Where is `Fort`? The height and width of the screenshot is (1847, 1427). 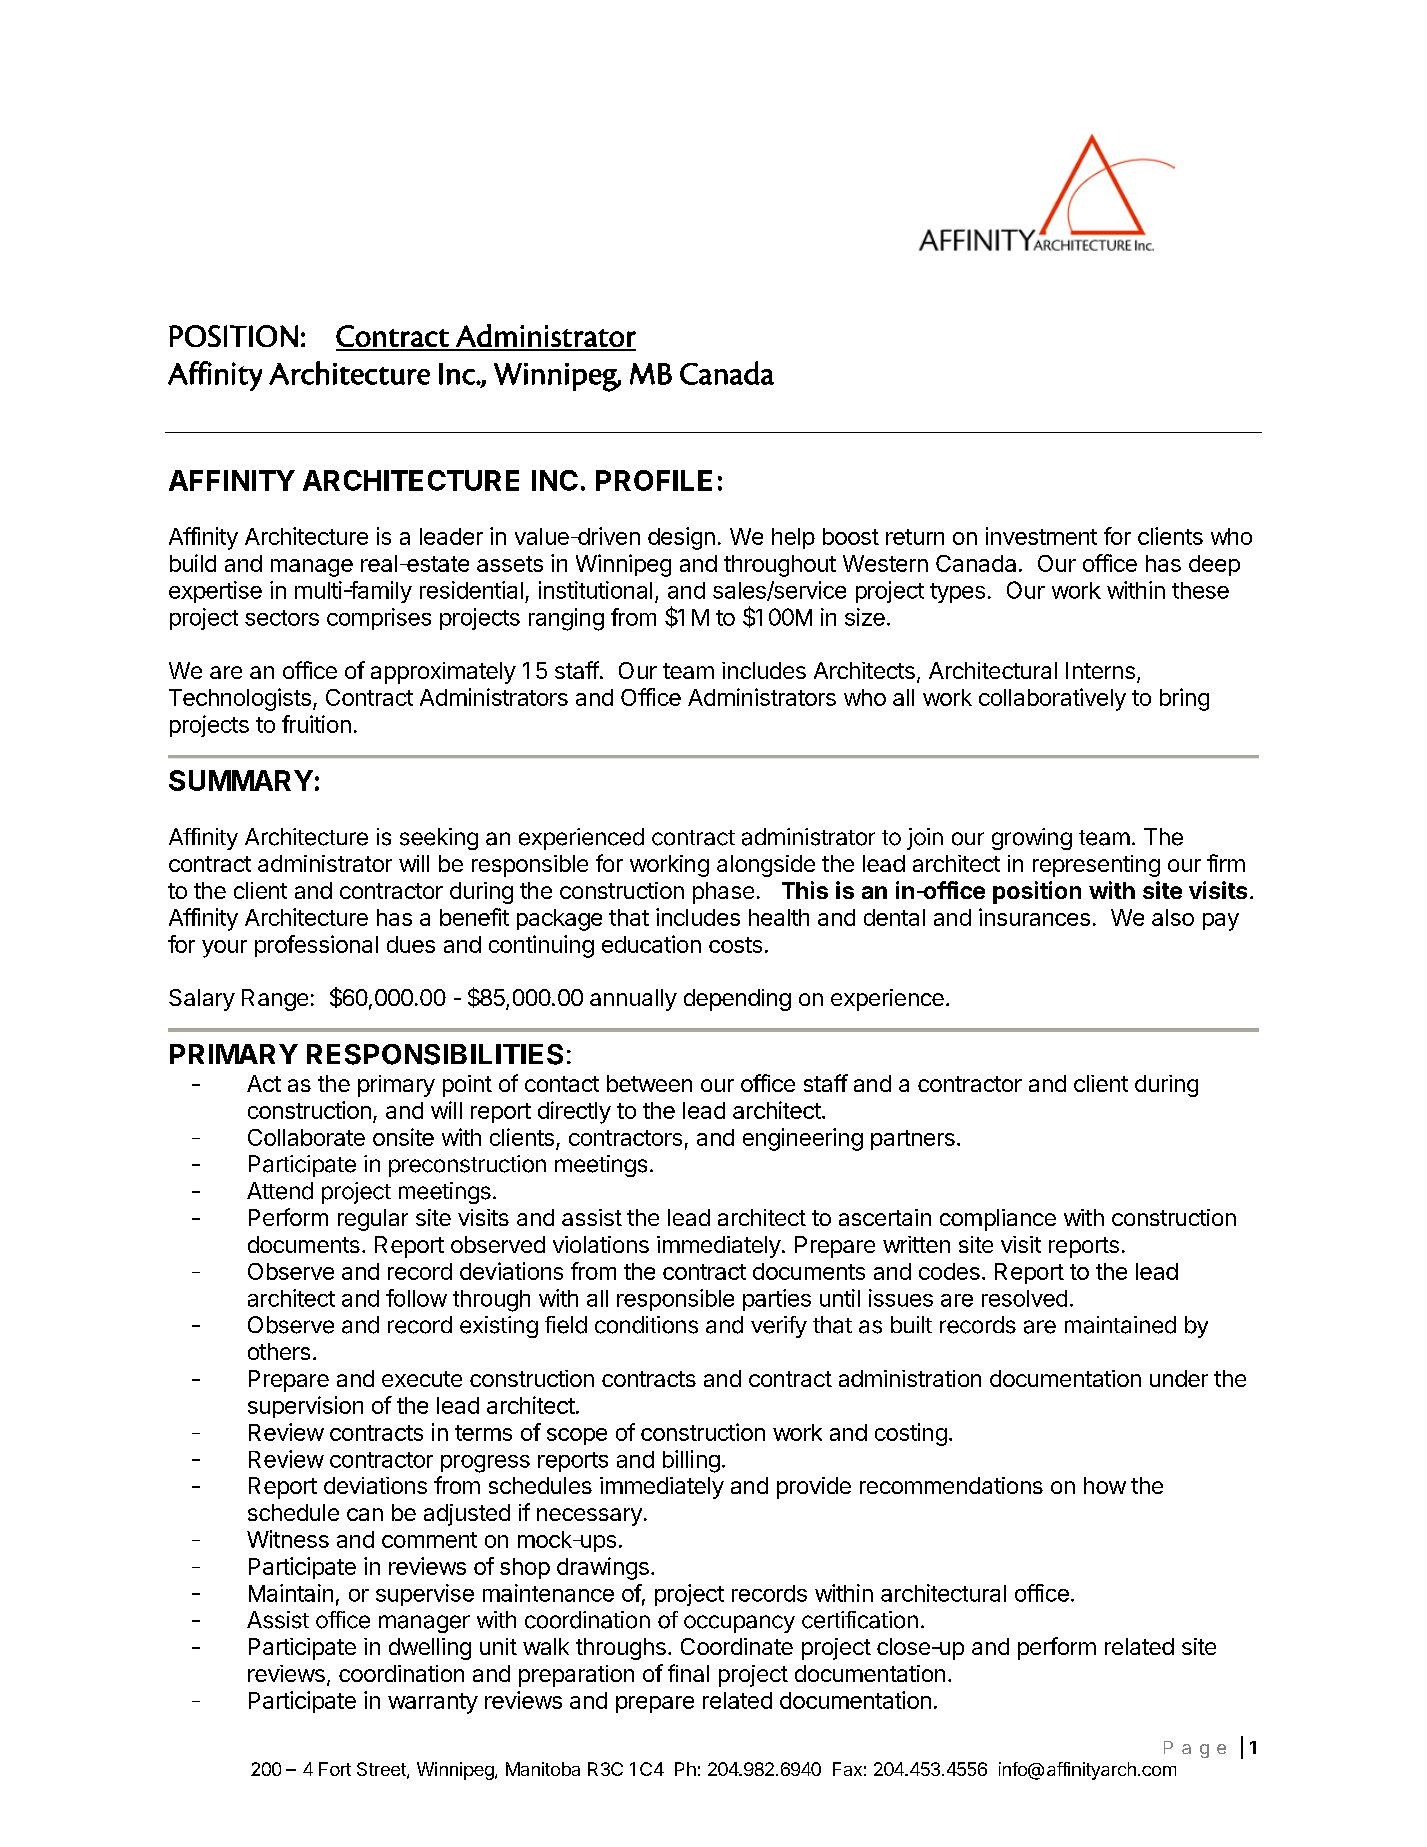 Fort is located at coordinates (335, 1769).
